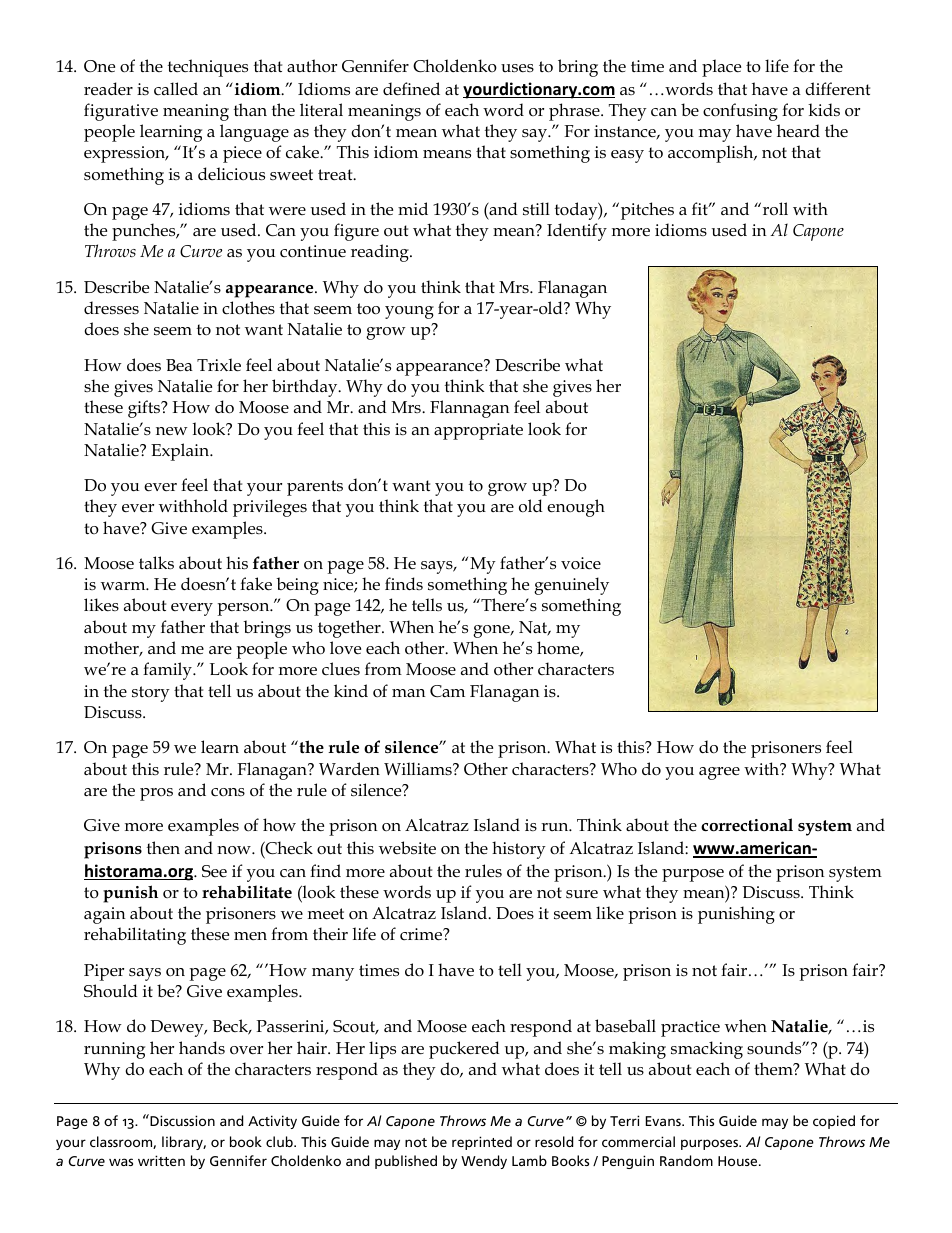 This screenshot has width=952, height=1233. I want to click on website, so click(407, 848).
